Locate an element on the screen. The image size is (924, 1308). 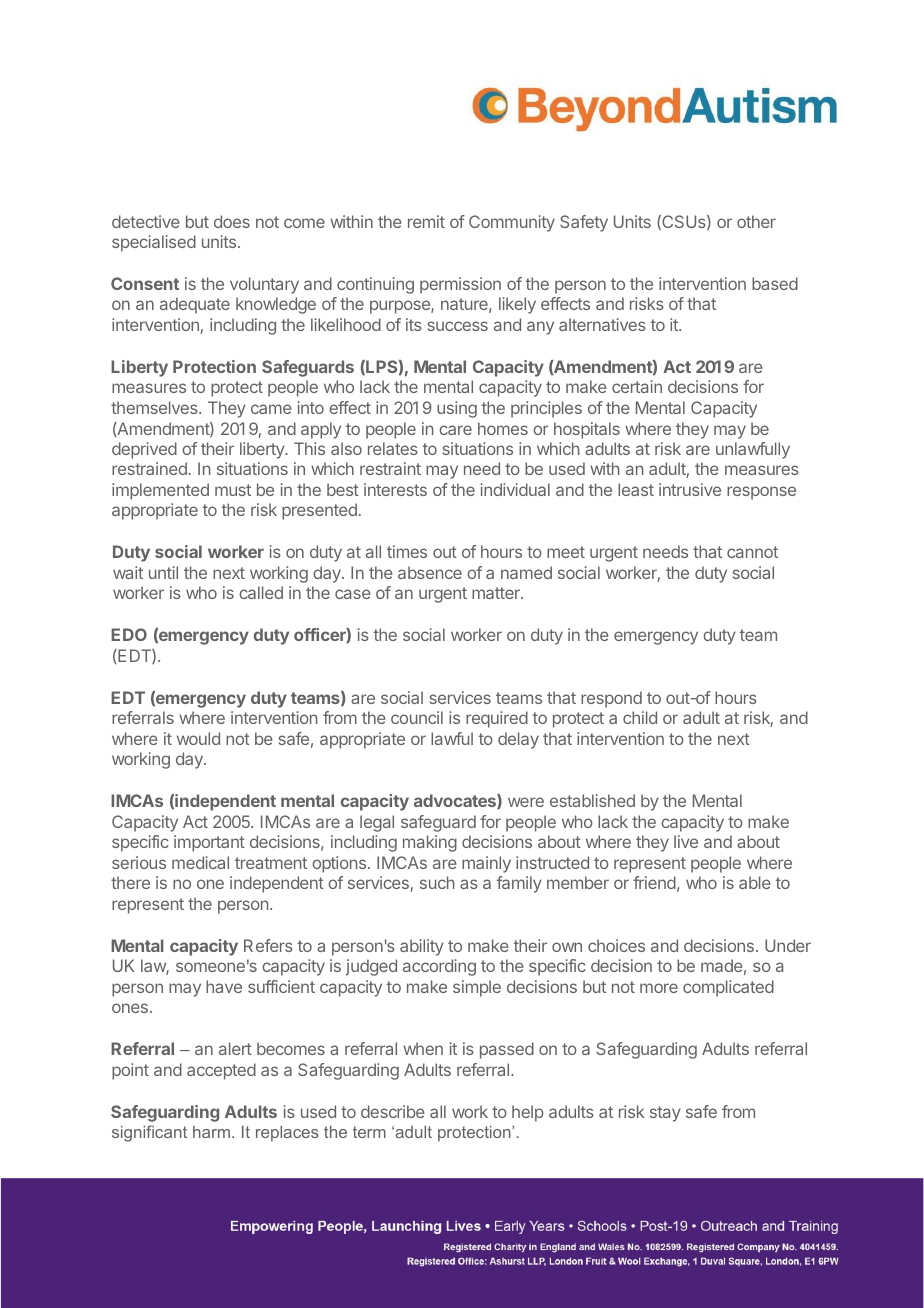
matter is located at coordinates (497, 593).
